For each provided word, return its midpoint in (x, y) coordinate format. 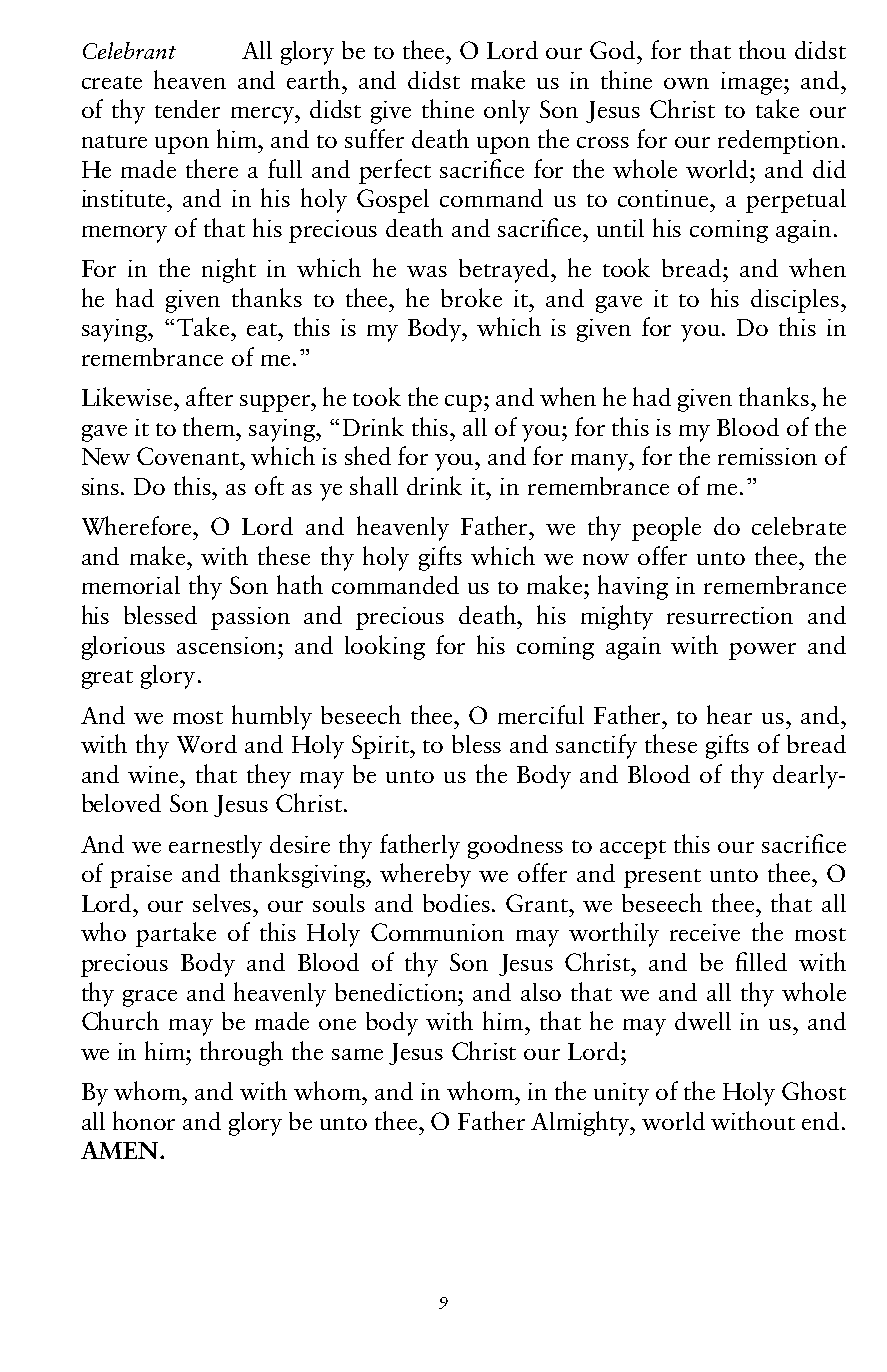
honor (144, 1120)
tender (187, 109)
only (507, 112)
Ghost (814, 1090)
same (357, 1054)
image (753, 83)
